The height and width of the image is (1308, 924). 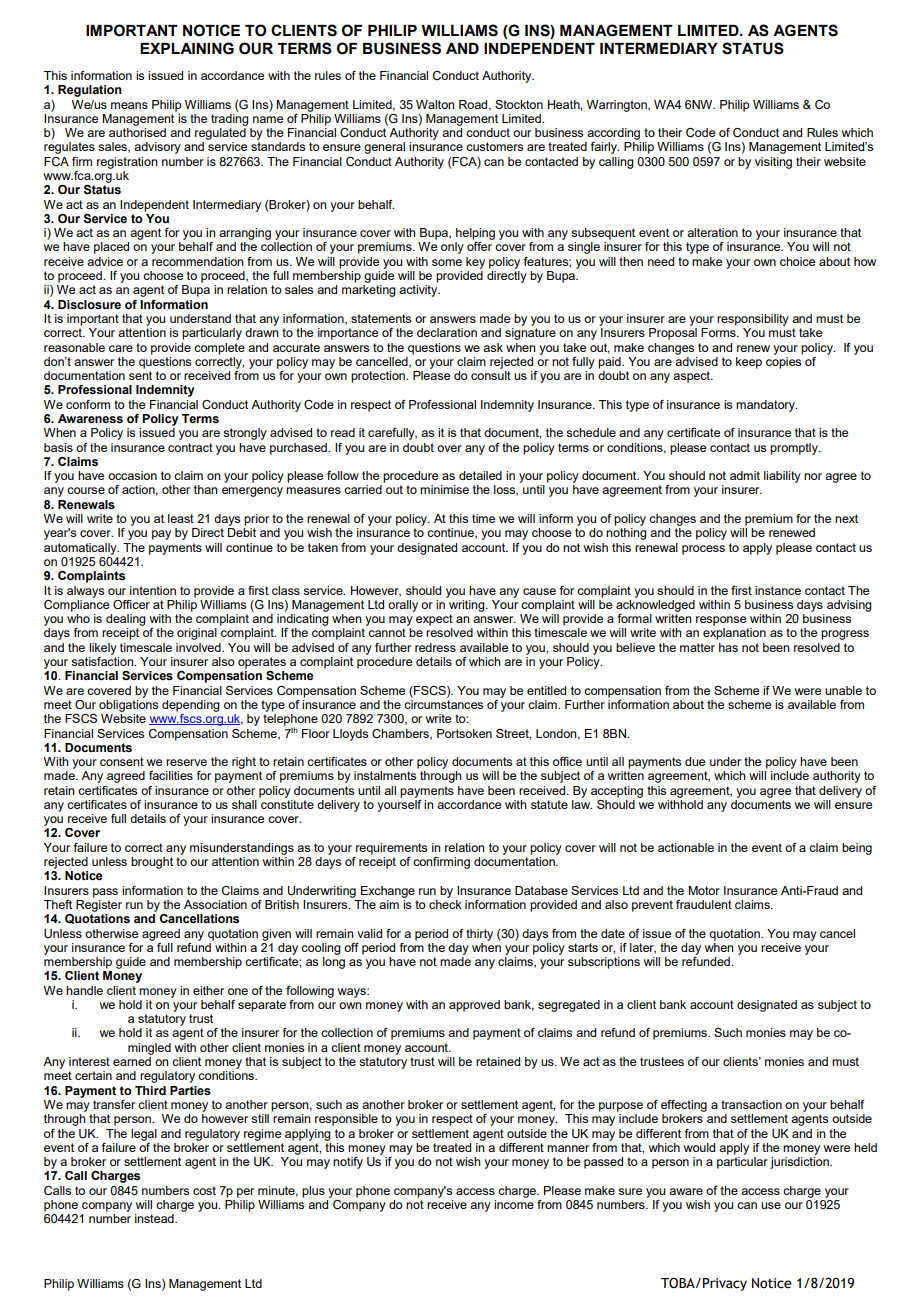 What do you see at coordinates (391, 849) in the image?
I see `requirements` at bounding box center [391, 849].
